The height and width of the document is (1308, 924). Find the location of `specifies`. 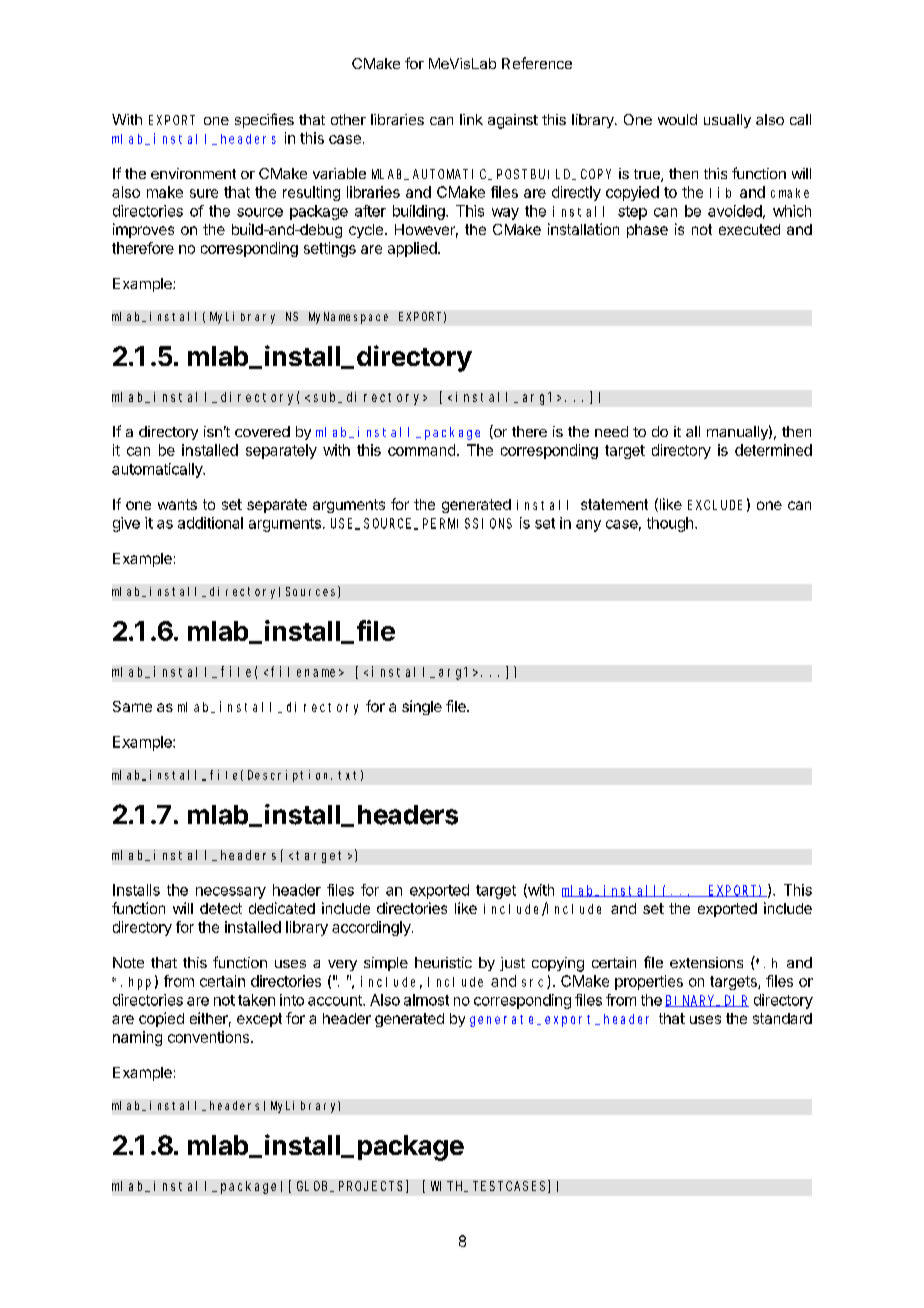

specifies is located at coordinates (264, 120).
